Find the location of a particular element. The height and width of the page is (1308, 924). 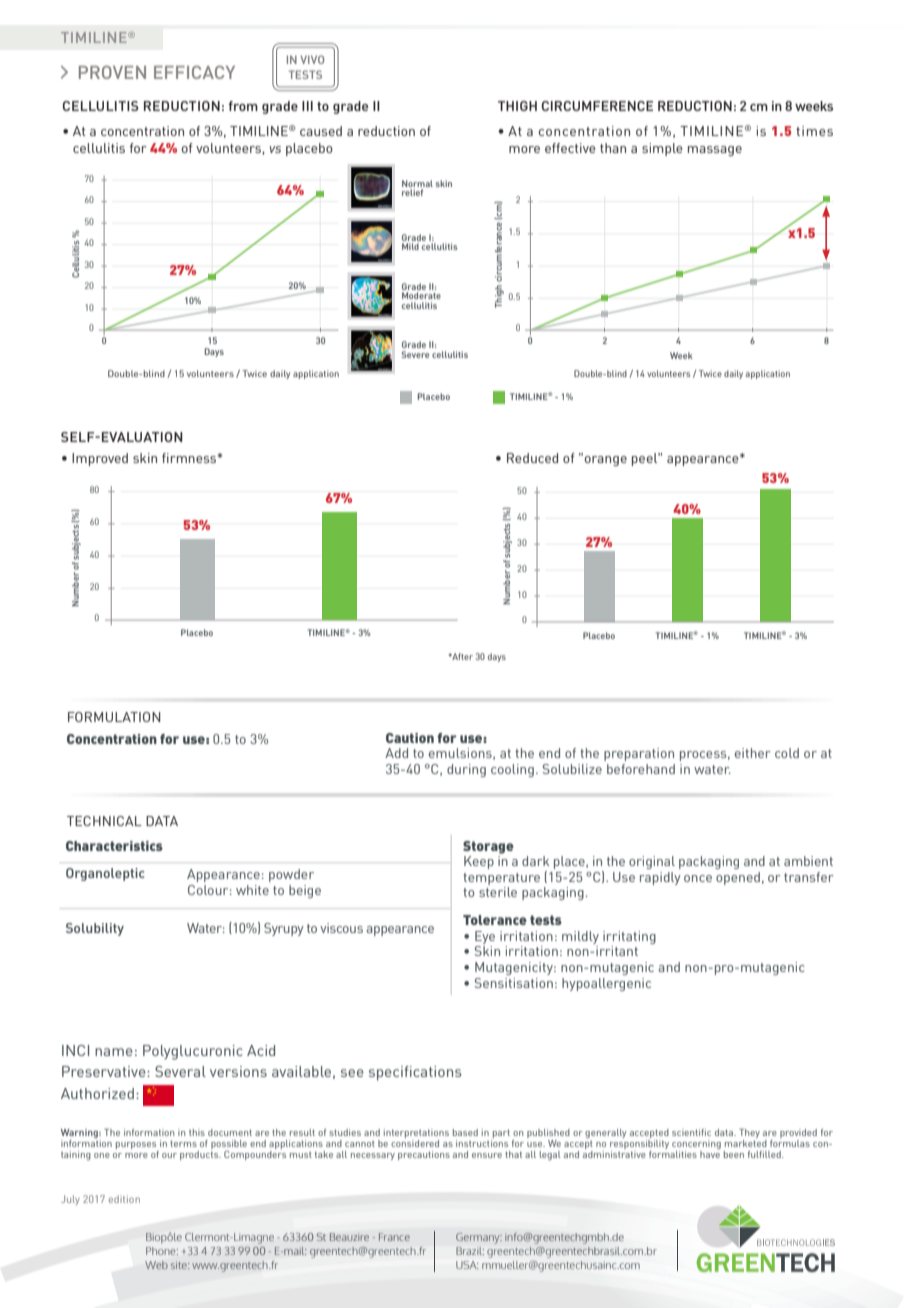

either is located at coordinates (753, 753).
